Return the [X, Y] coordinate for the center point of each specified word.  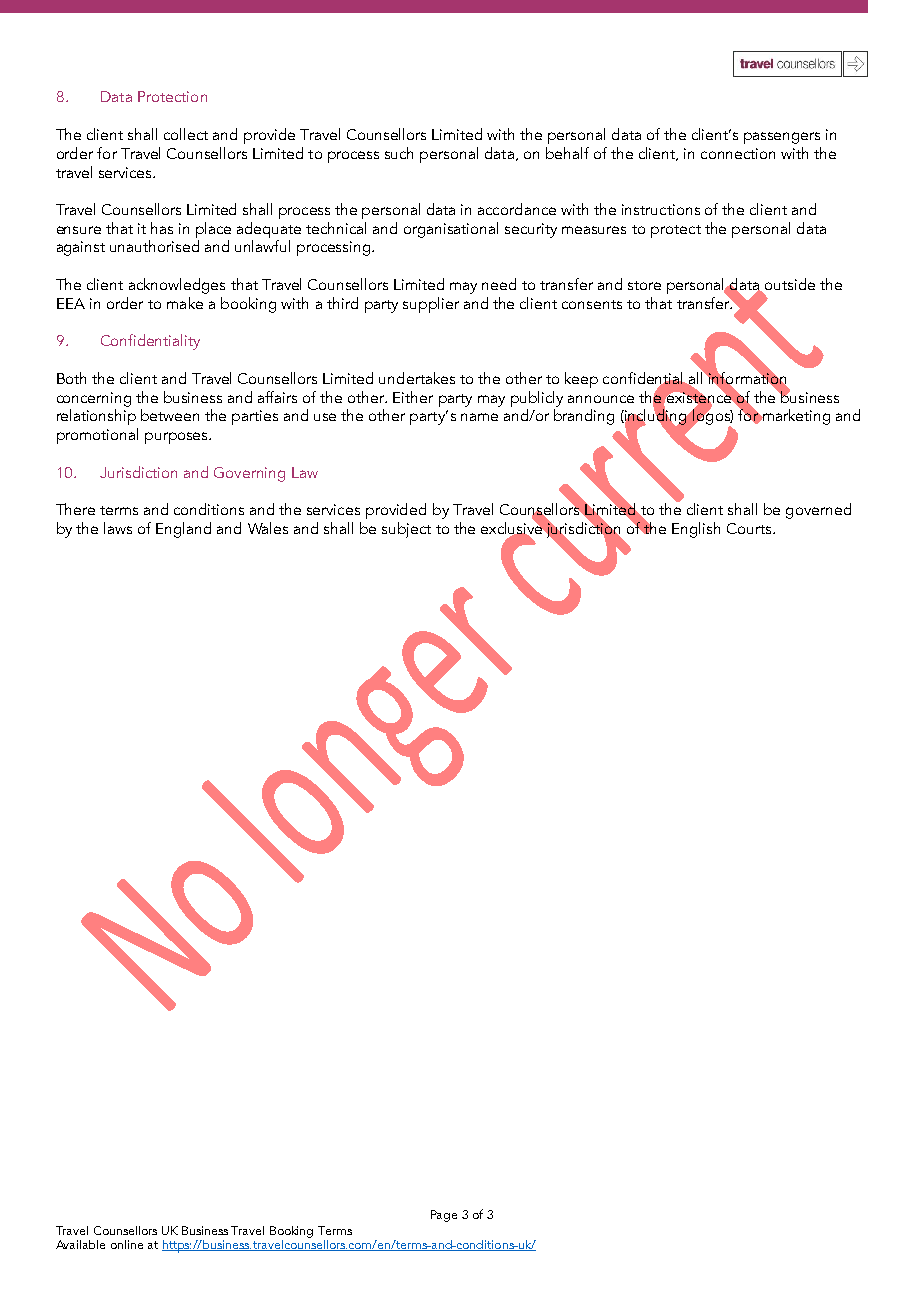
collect [186, 134]
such [399, 153]
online [127, 1244]
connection [738, 153]
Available [80, 1244]
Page [444, 1216]
